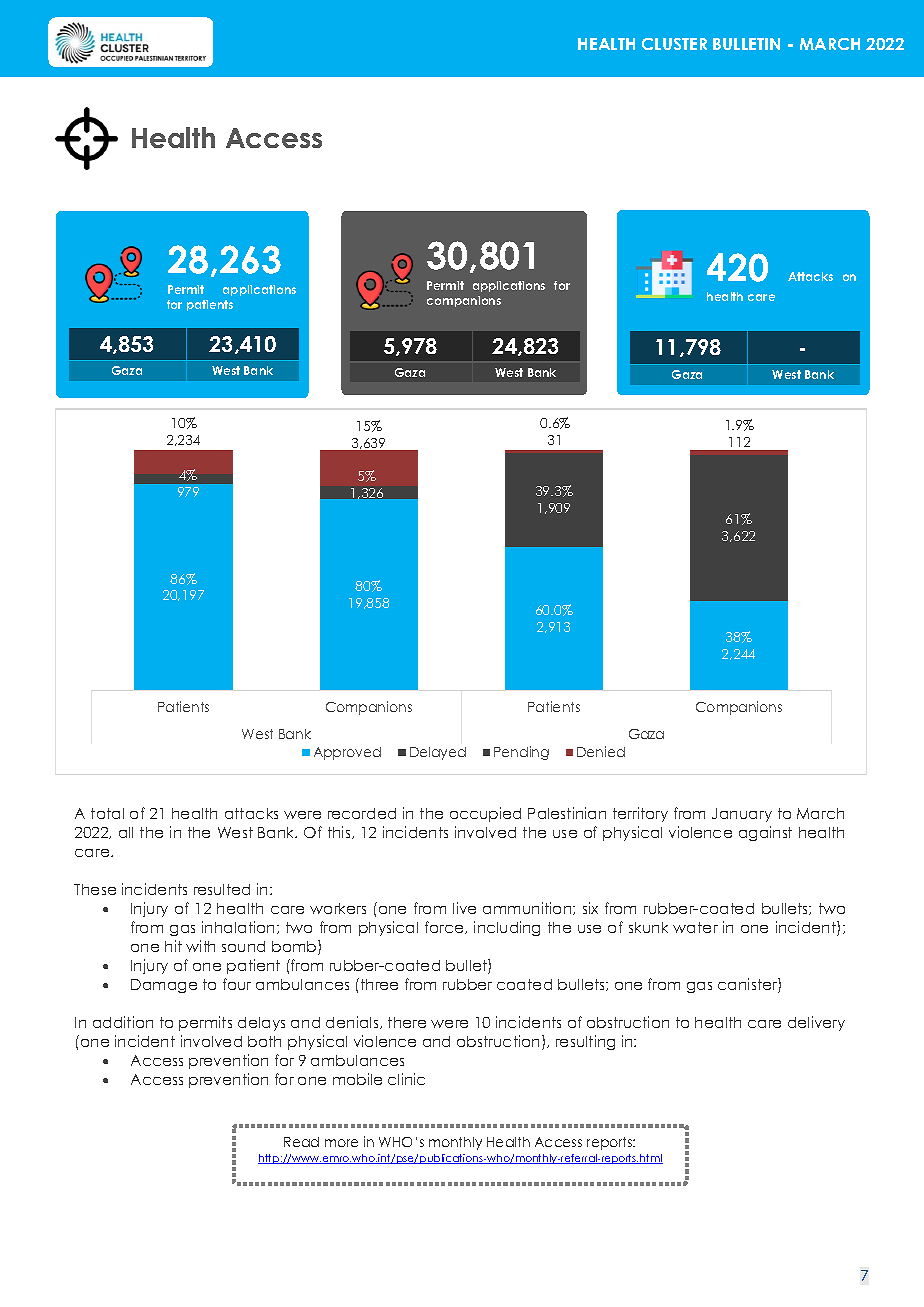 The height and width of the document is (1307, 924). Describe the element at coordinates (438, 753) in the document. I see `Delayed` at that location.
